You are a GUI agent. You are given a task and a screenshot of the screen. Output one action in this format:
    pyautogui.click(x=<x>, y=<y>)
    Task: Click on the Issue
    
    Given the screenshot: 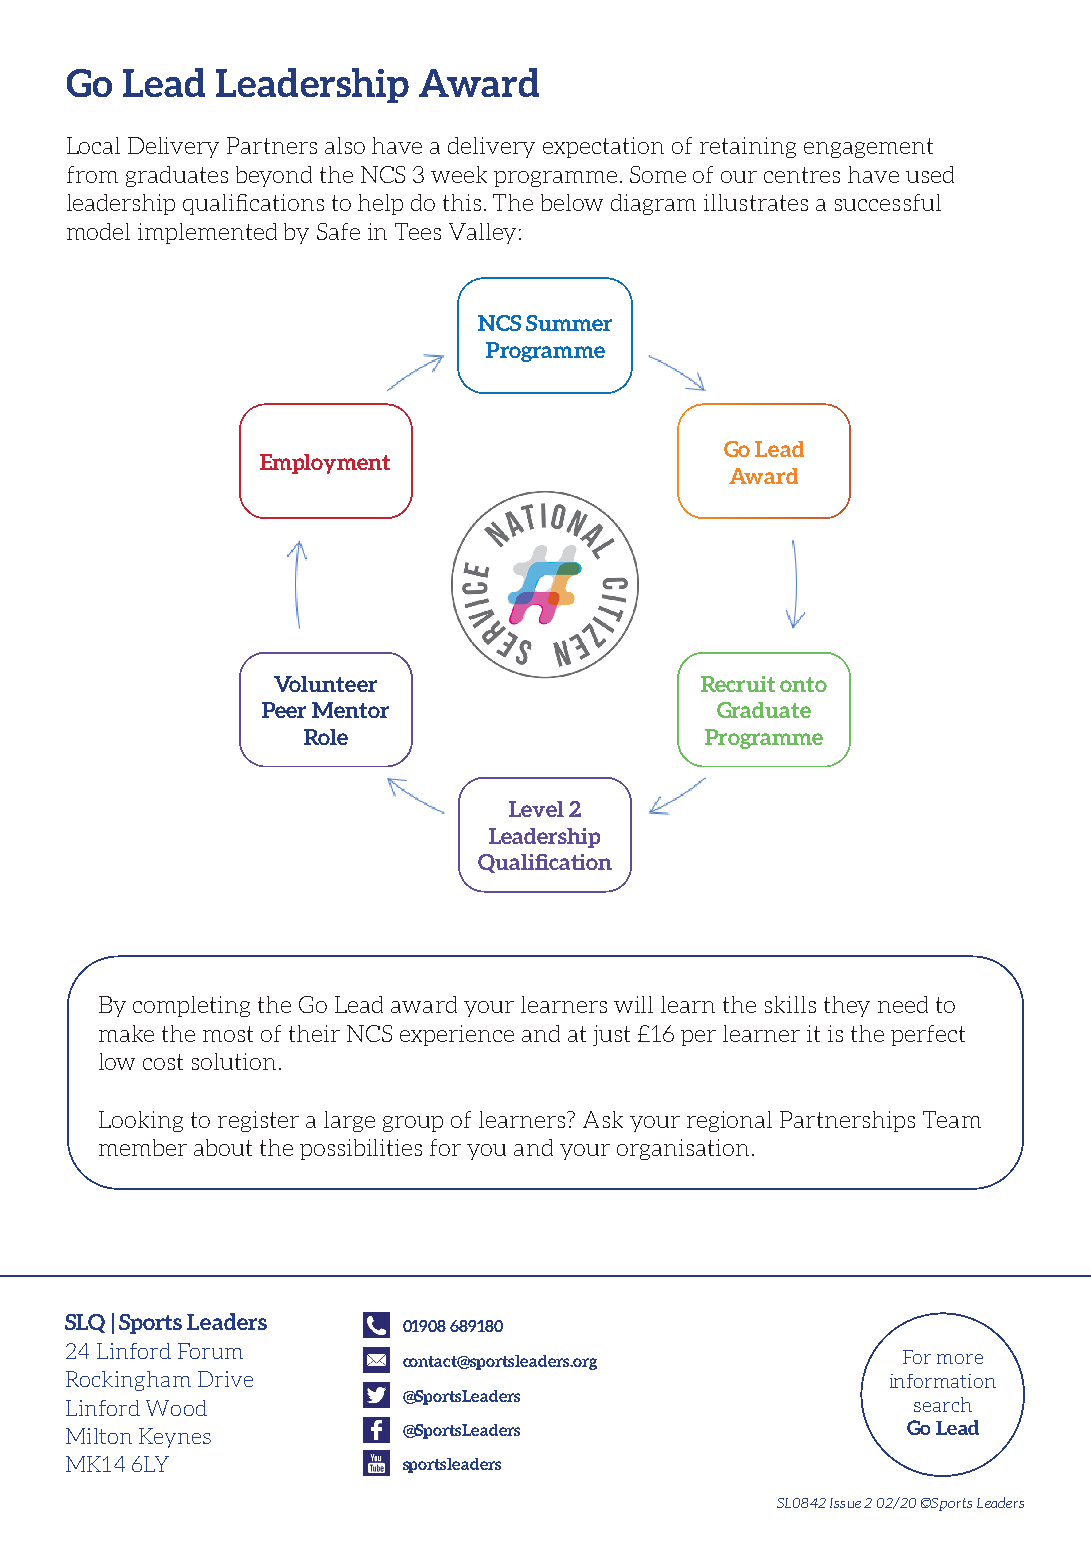 What is the action you would take?
    pyautogui.click(x=845, y=1503)
